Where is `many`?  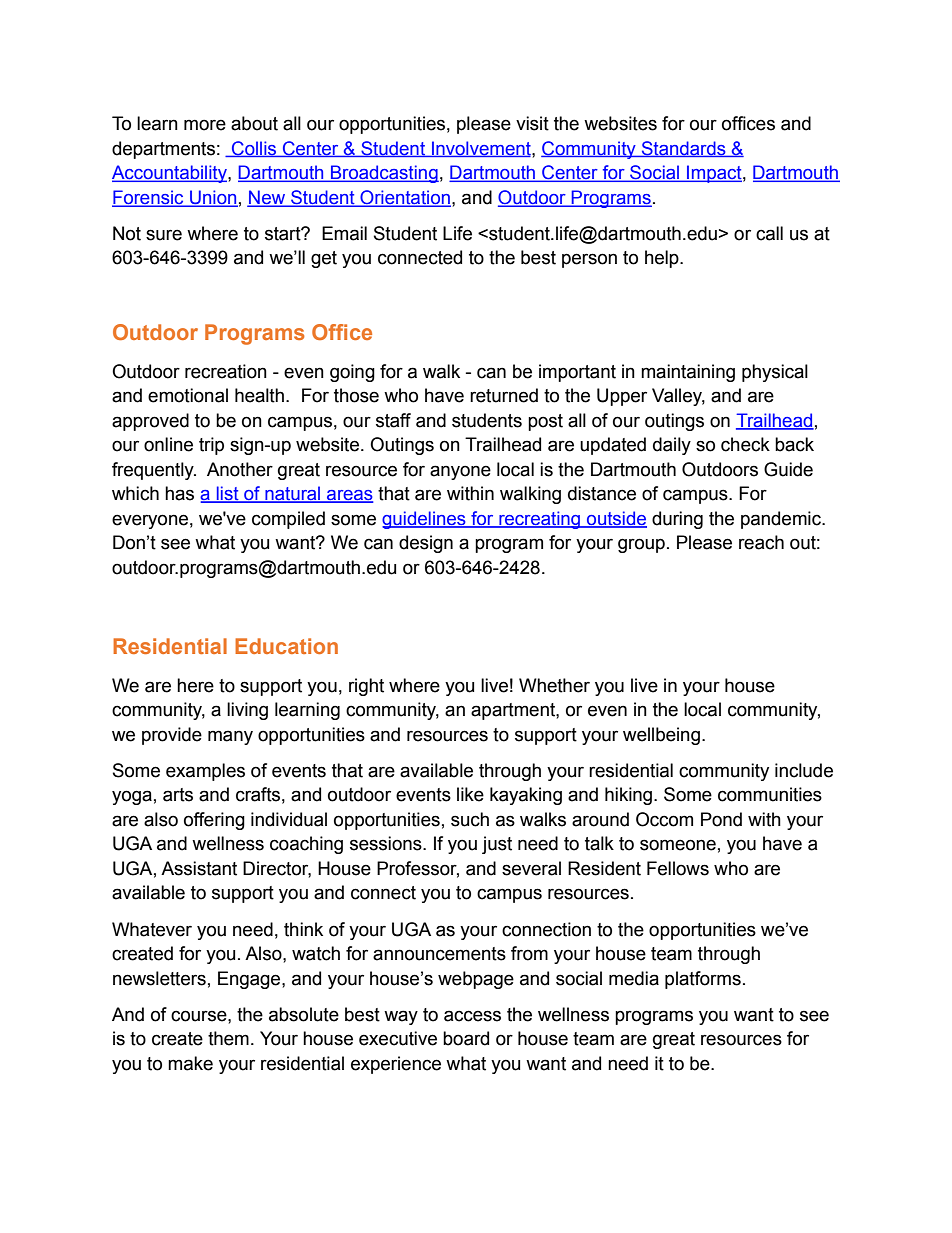 many is located at coordinates (230, 737).
